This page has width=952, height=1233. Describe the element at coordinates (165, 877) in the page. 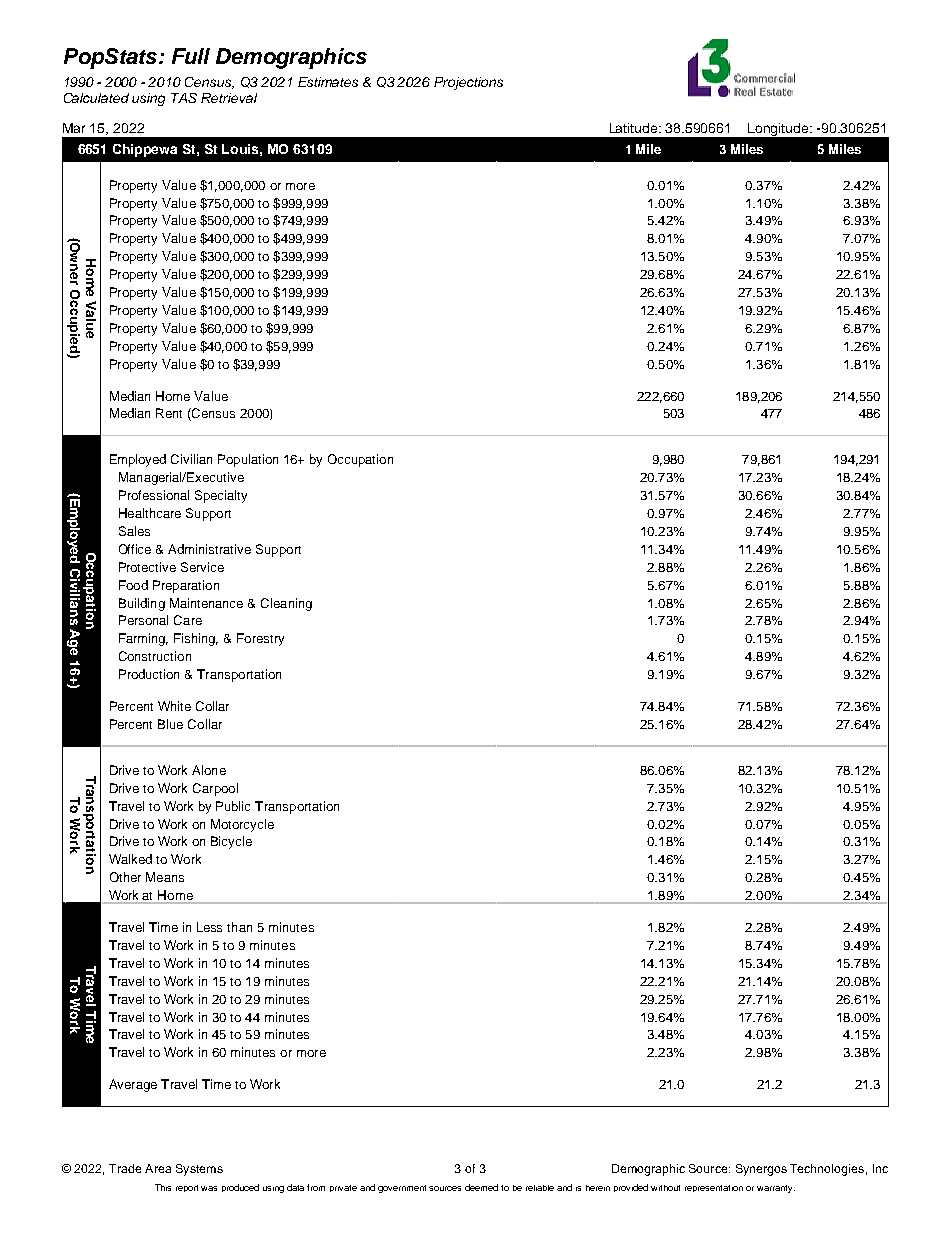

I see `Means` at that location.
